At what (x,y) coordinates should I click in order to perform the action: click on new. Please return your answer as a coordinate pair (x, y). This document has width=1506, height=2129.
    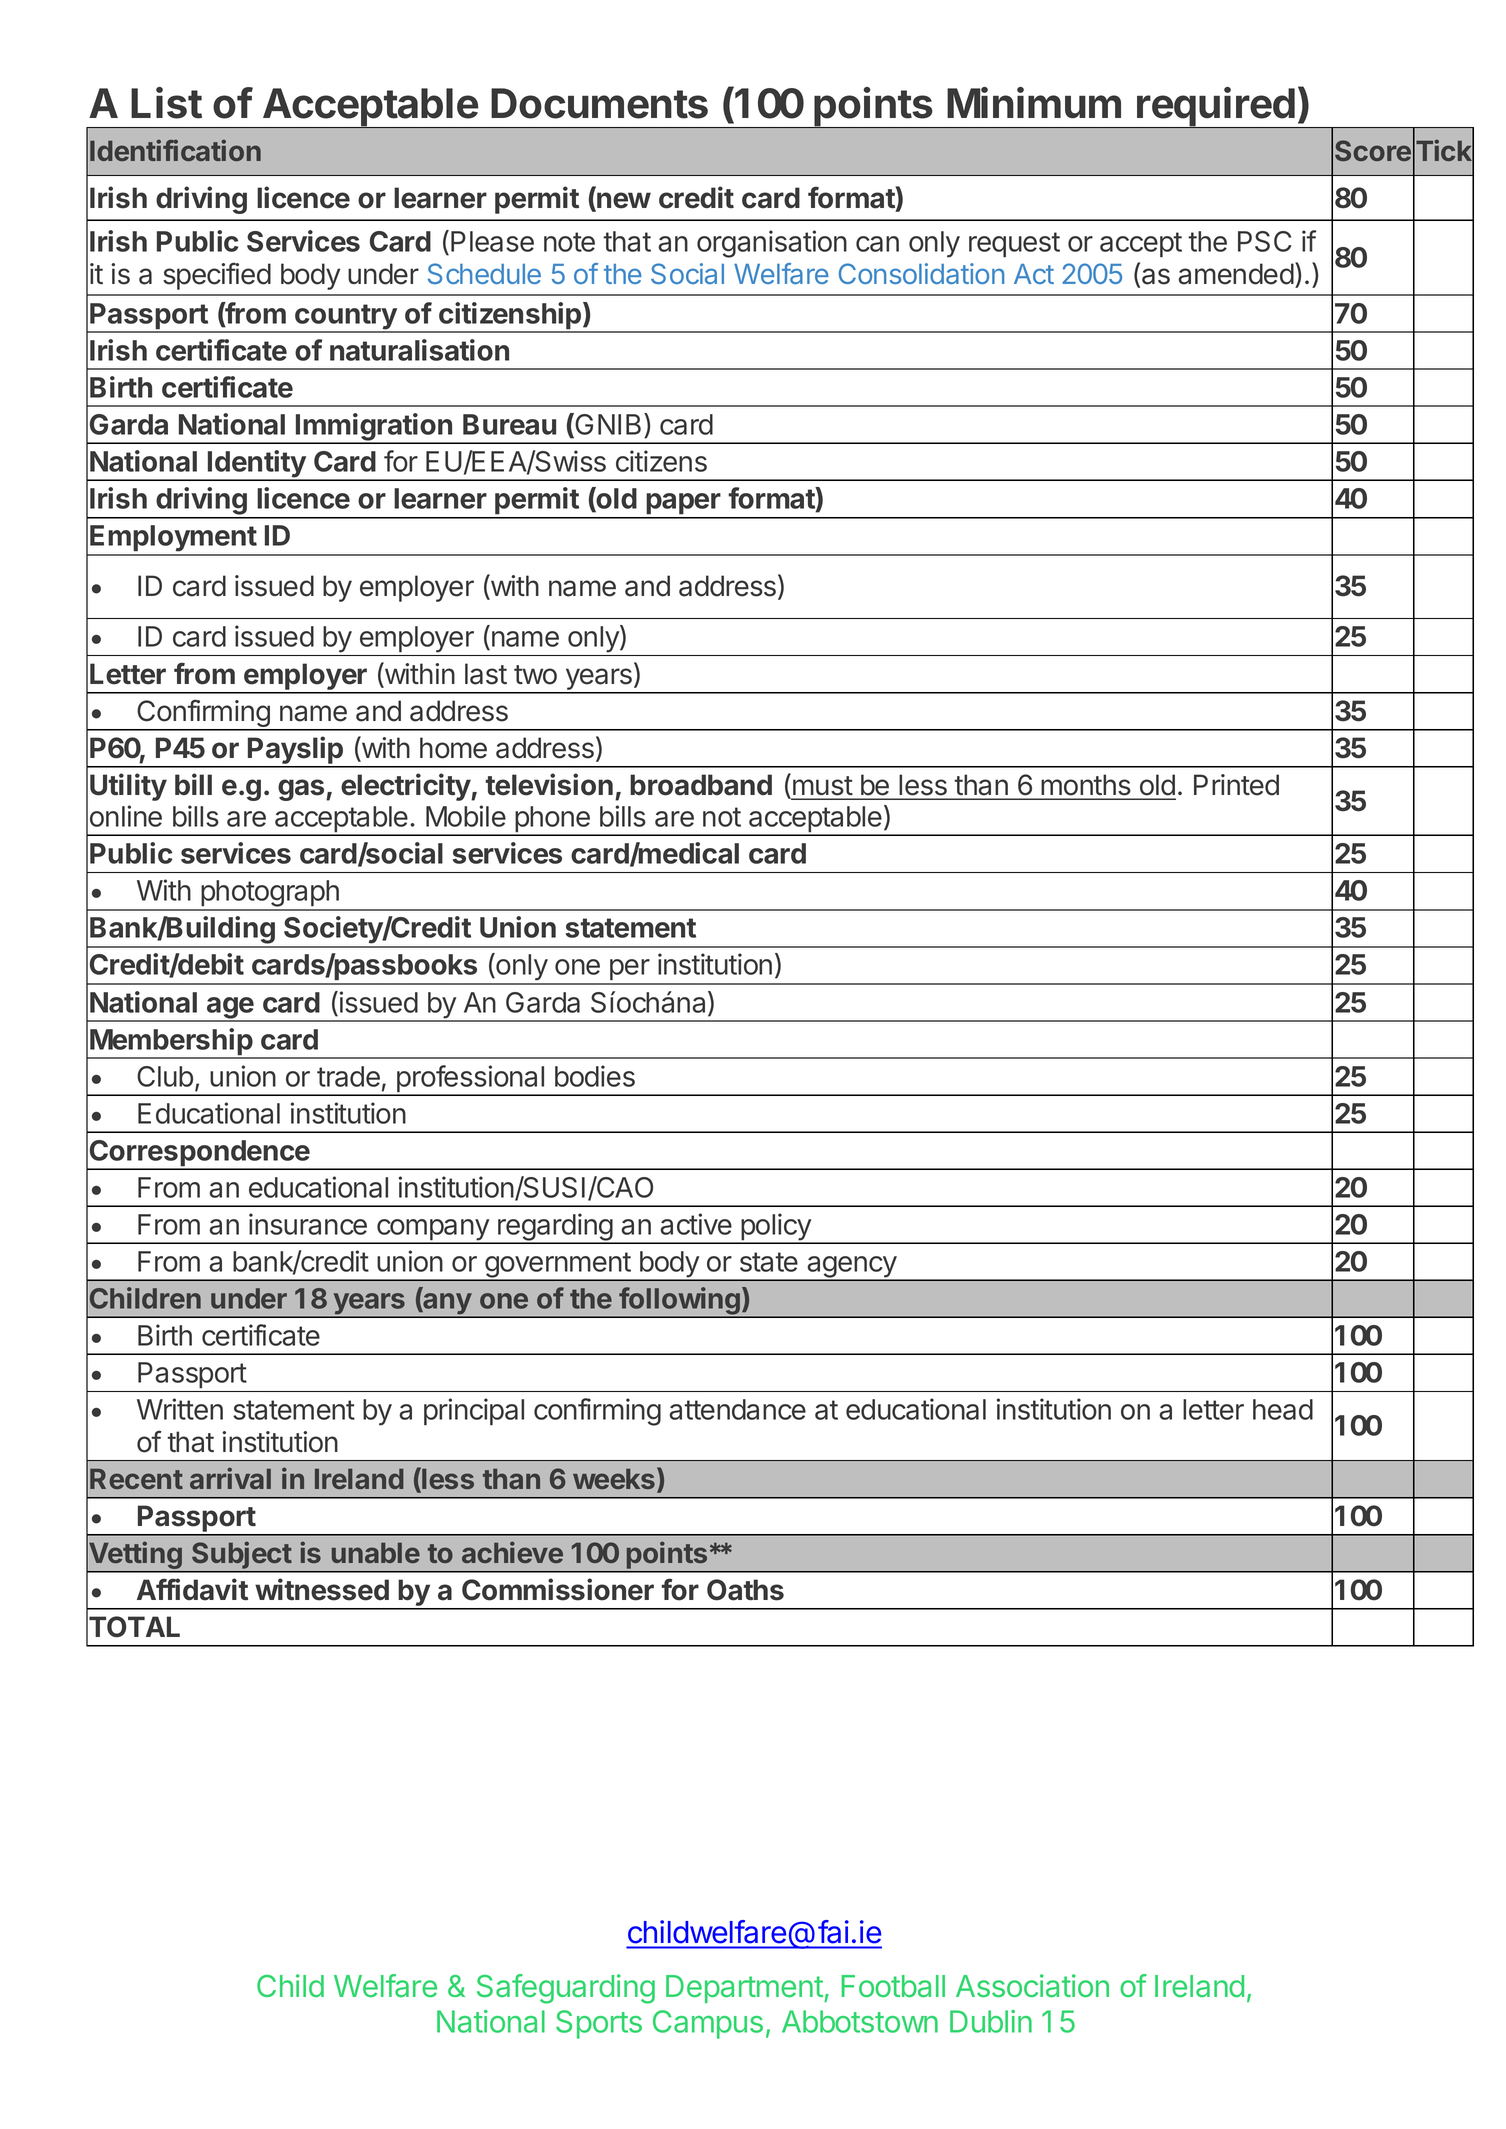
    Looking at the image, I should click on (623, 201).
